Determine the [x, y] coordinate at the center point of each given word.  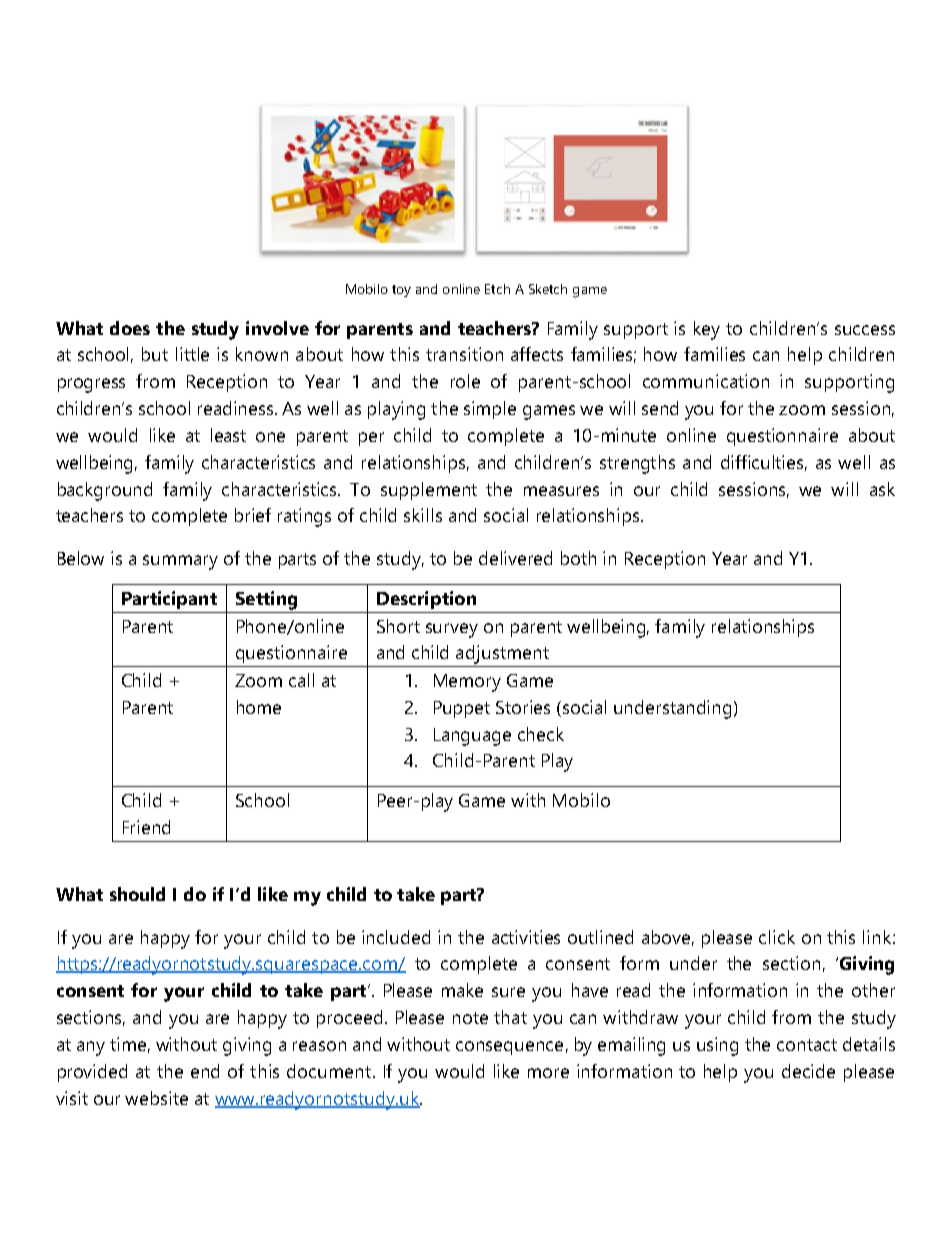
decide [808, 1071]
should [137, 894]
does [130, 328]
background [105, 491]
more [548, 1073]
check [541, 734]
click [777, 937]
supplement [429, 491]
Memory [467, 683]
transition [464, 354]
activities [526, 937]
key [707, 330]
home [259, 707]
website [156, 1098]
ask [882, 489]
